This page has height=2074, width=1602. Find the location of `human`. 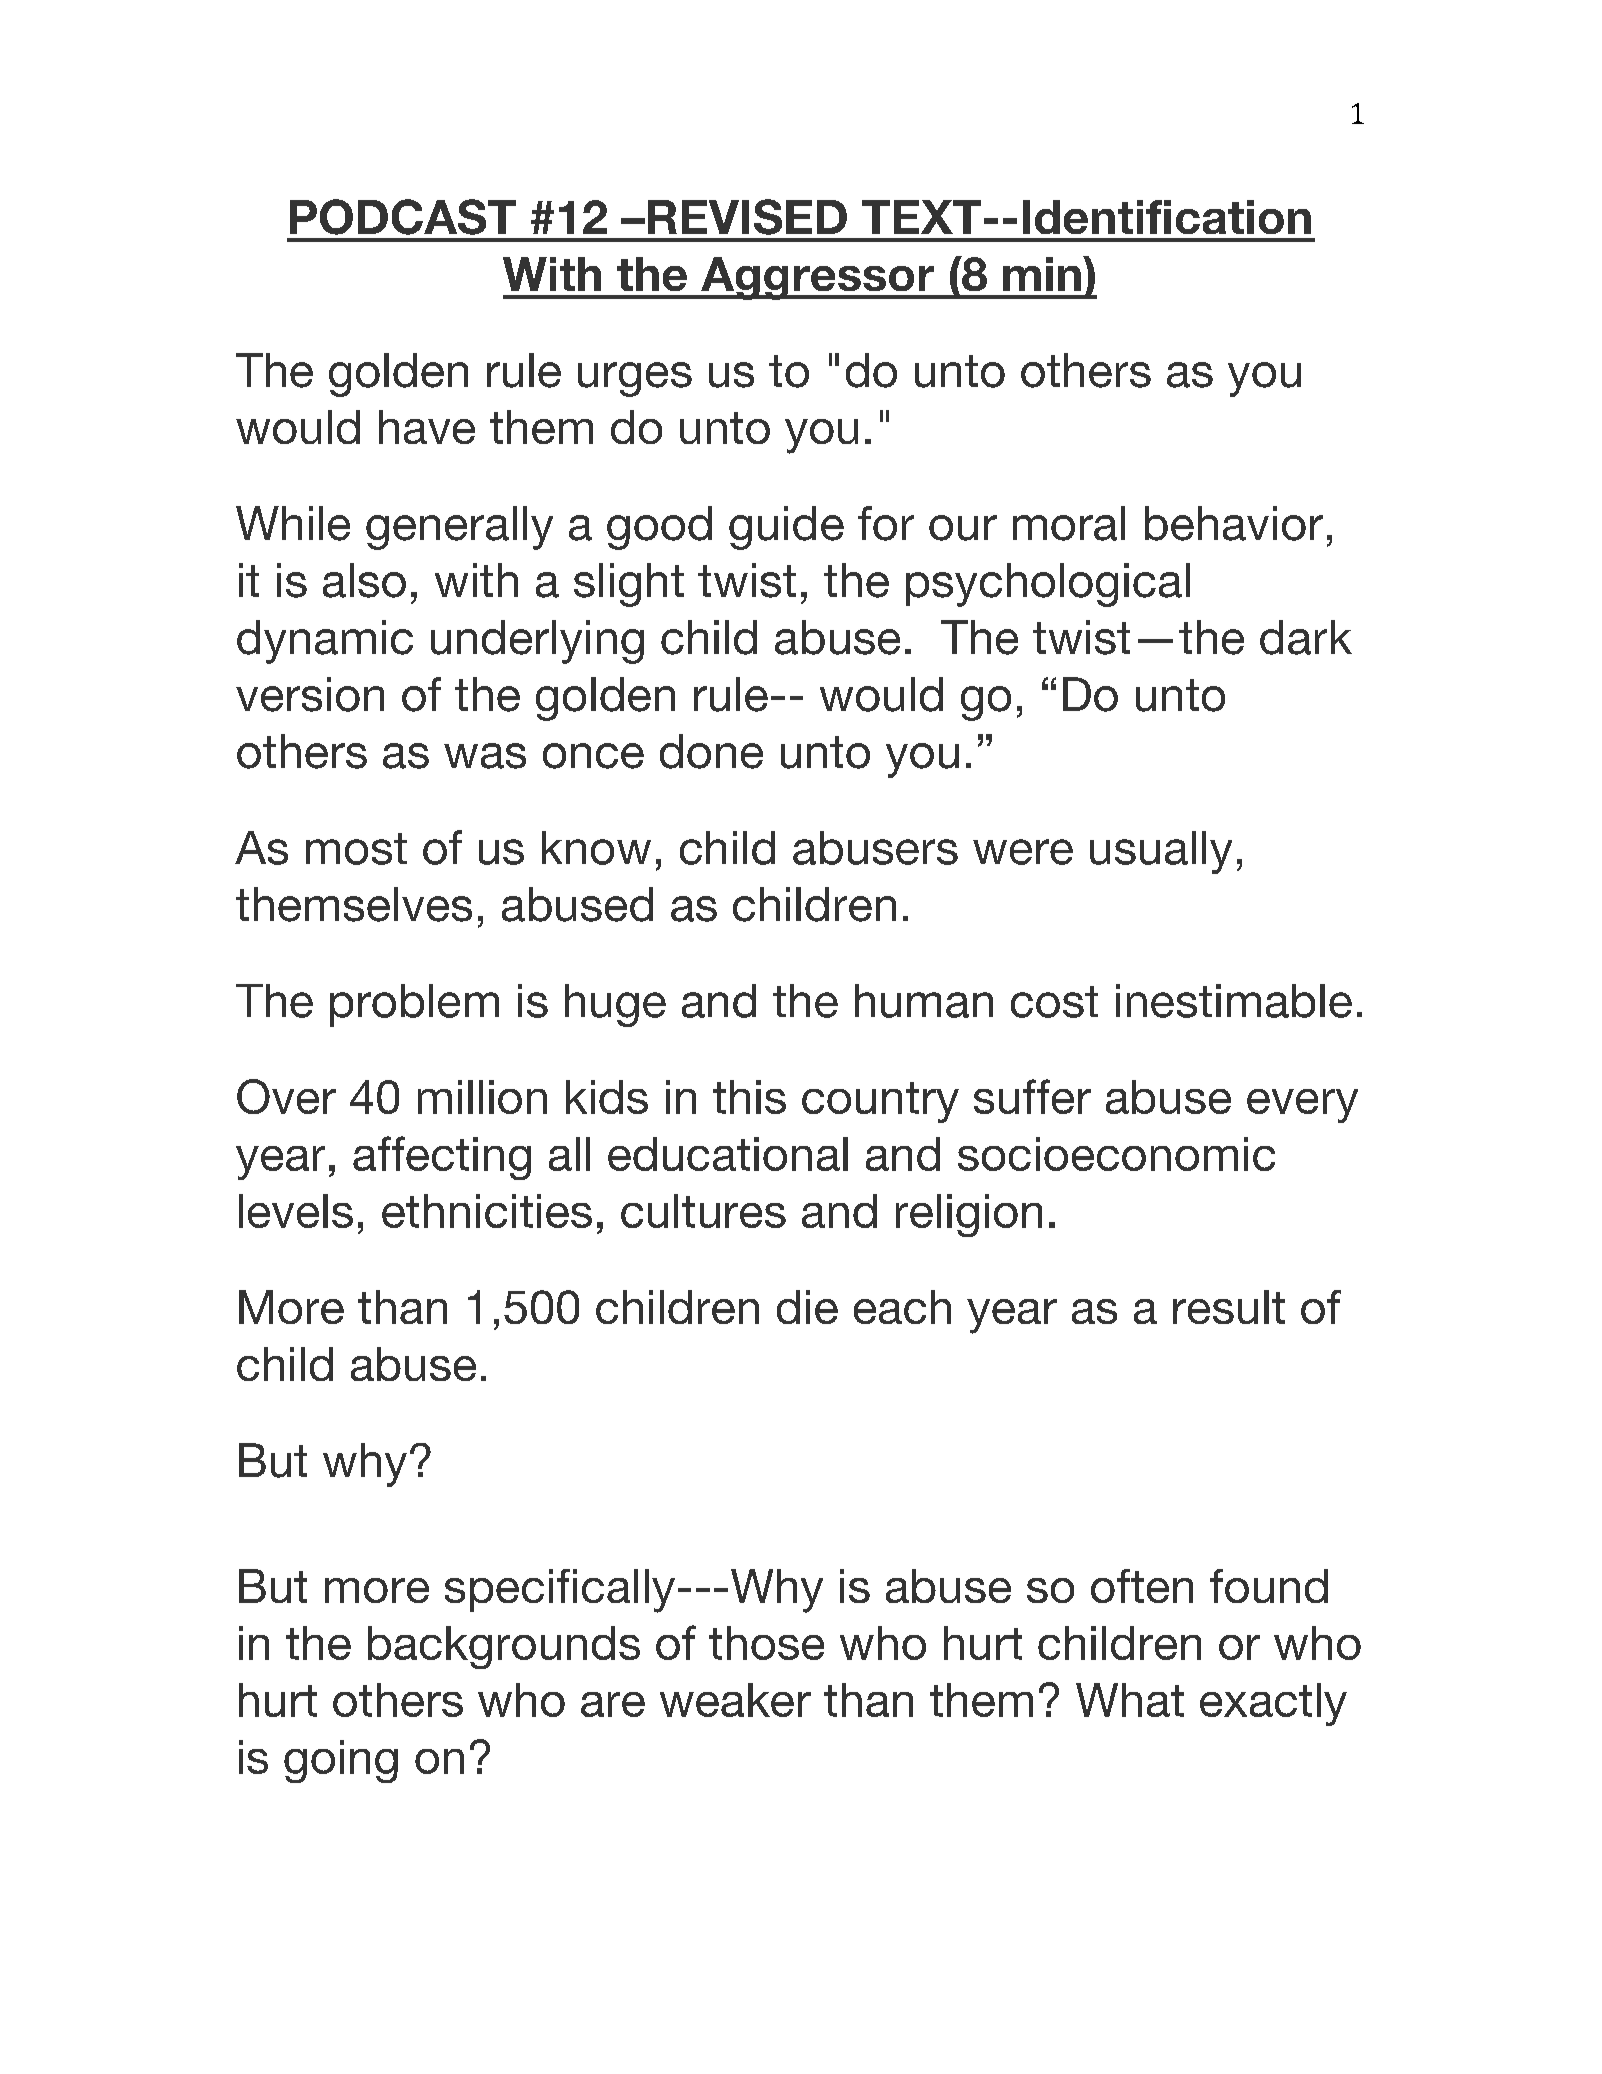

human is located at coordinates (924, 1001).
